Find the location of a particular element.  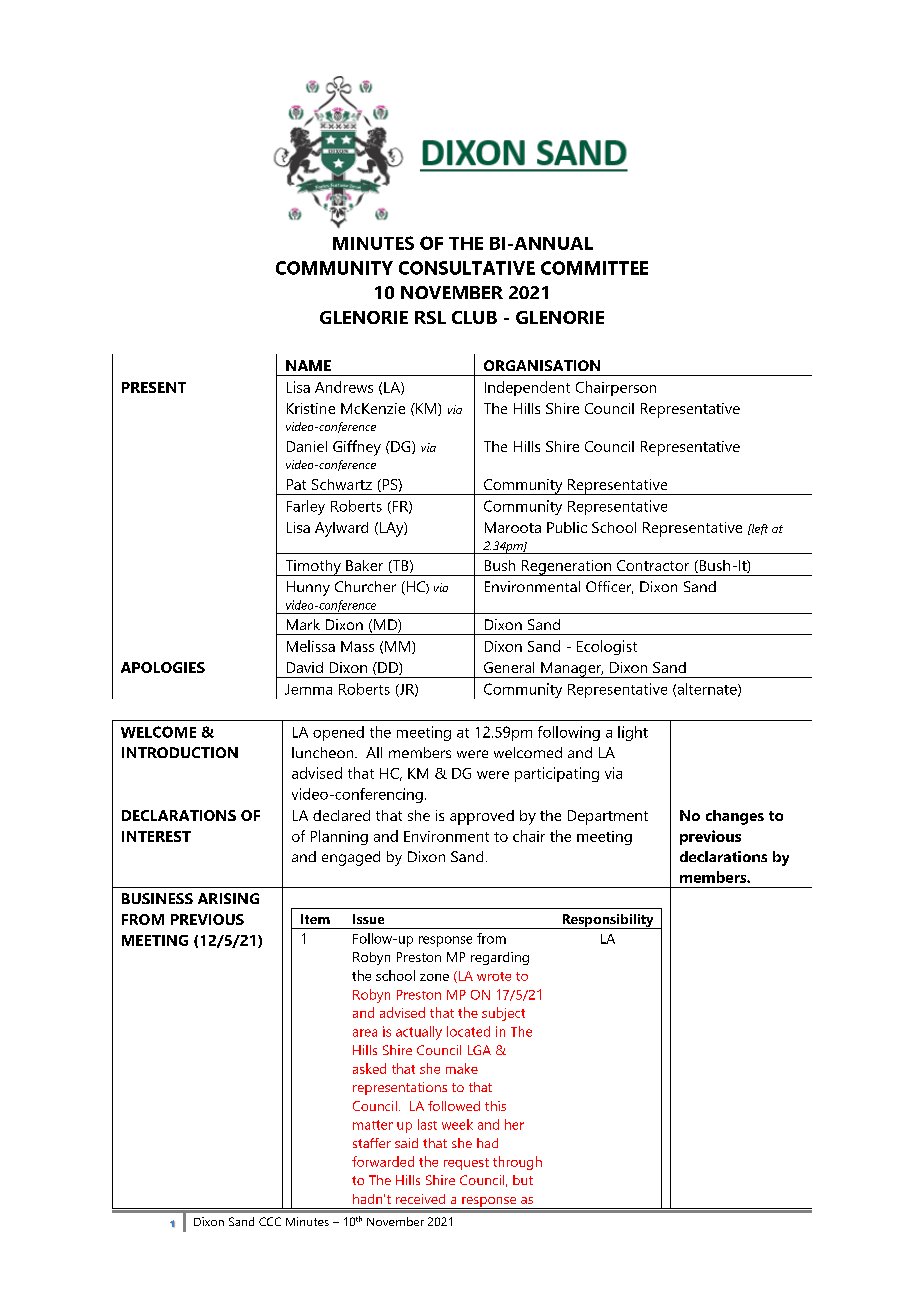

COMMITTEE is located at coordinates (594, 268).
